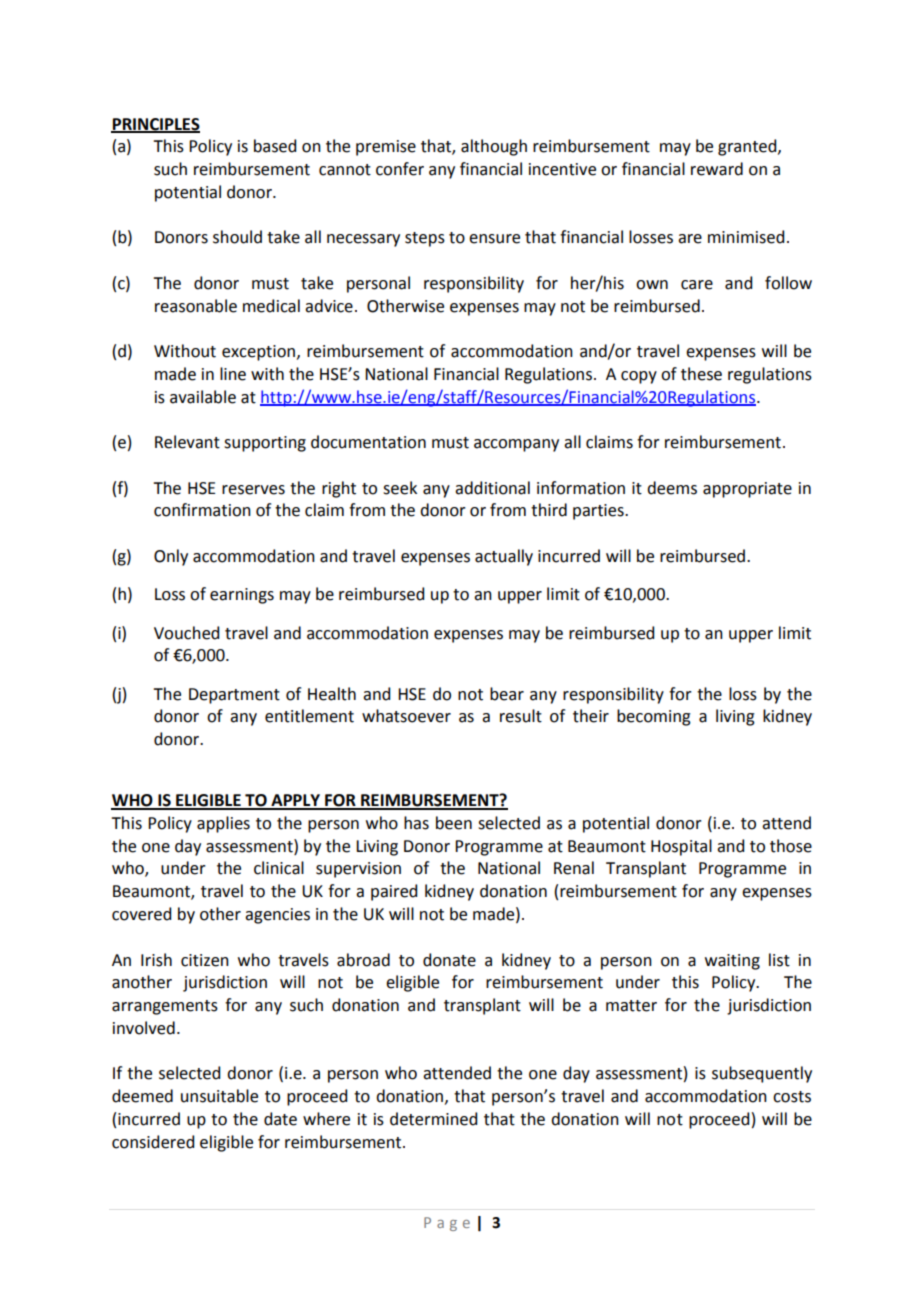 The height and width of the page is (1308, 924). What do you see at coordinates (219, 1096) in the page?
I see `unsuitable` at bounding box center [219, 1096].
